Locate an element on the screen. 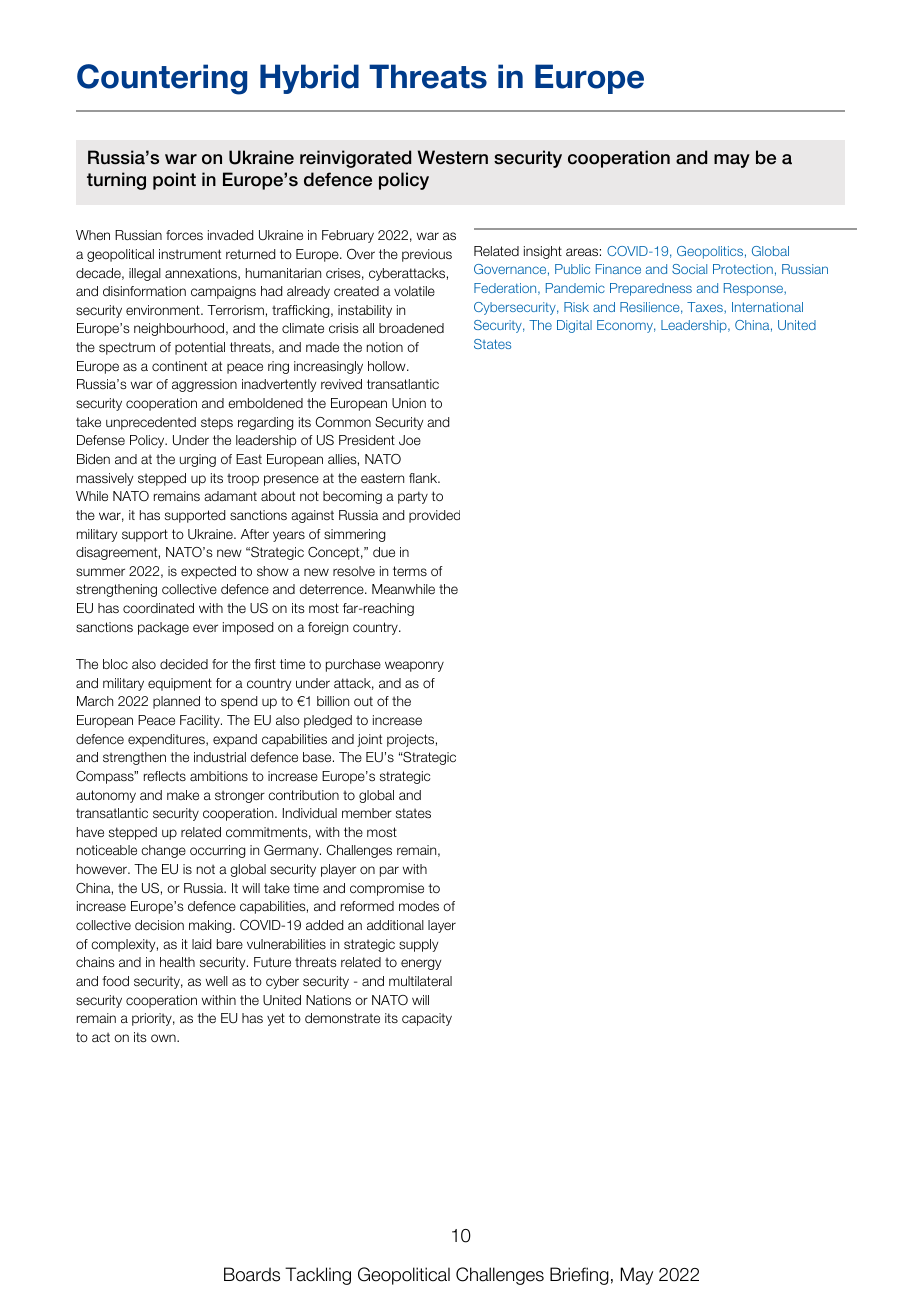 Image resolution: width=924 pixels, height=1308 pixels. Social is located at coordinates (689, 269).
